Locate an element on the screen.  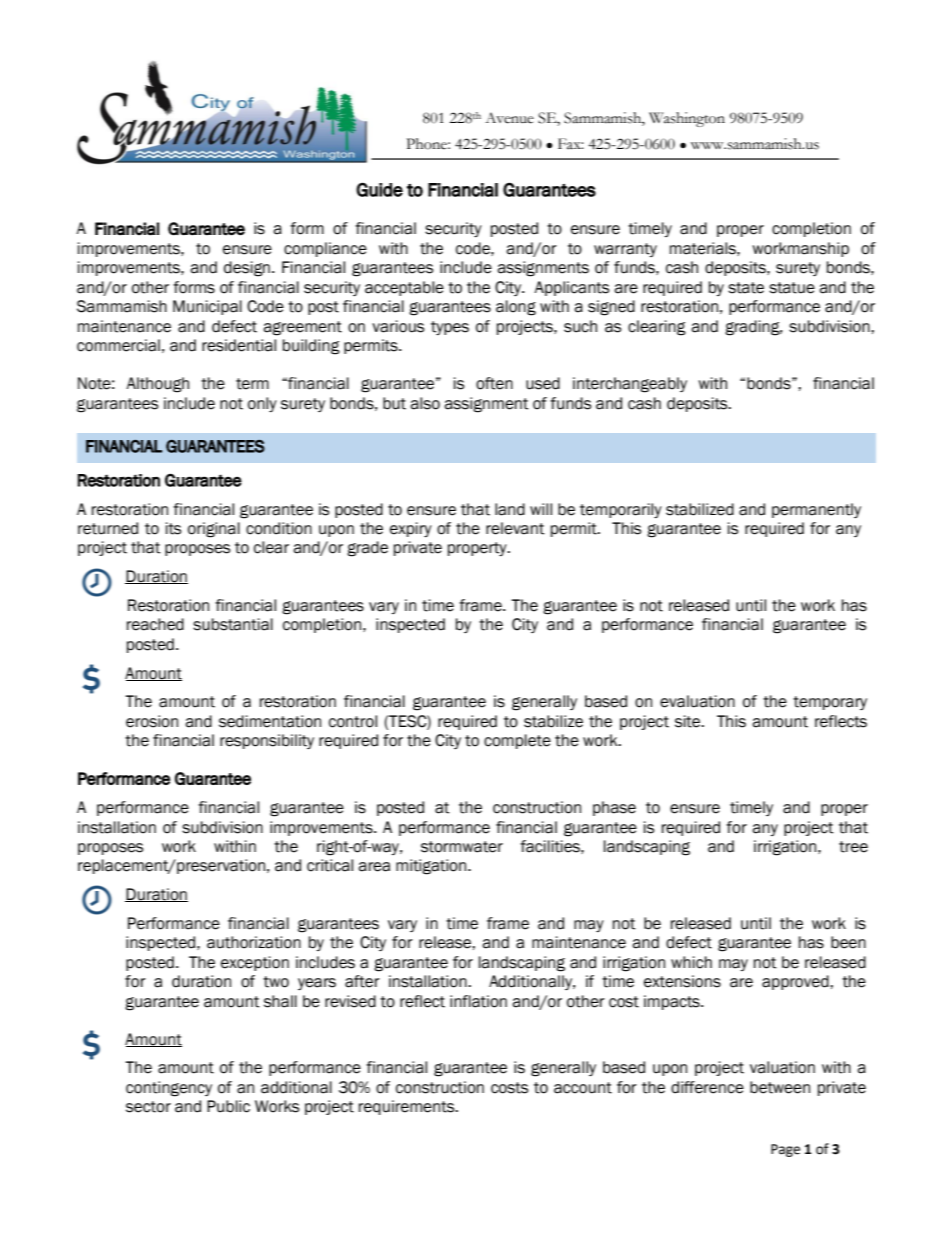
Public is located at coordinates (228, 1106).
